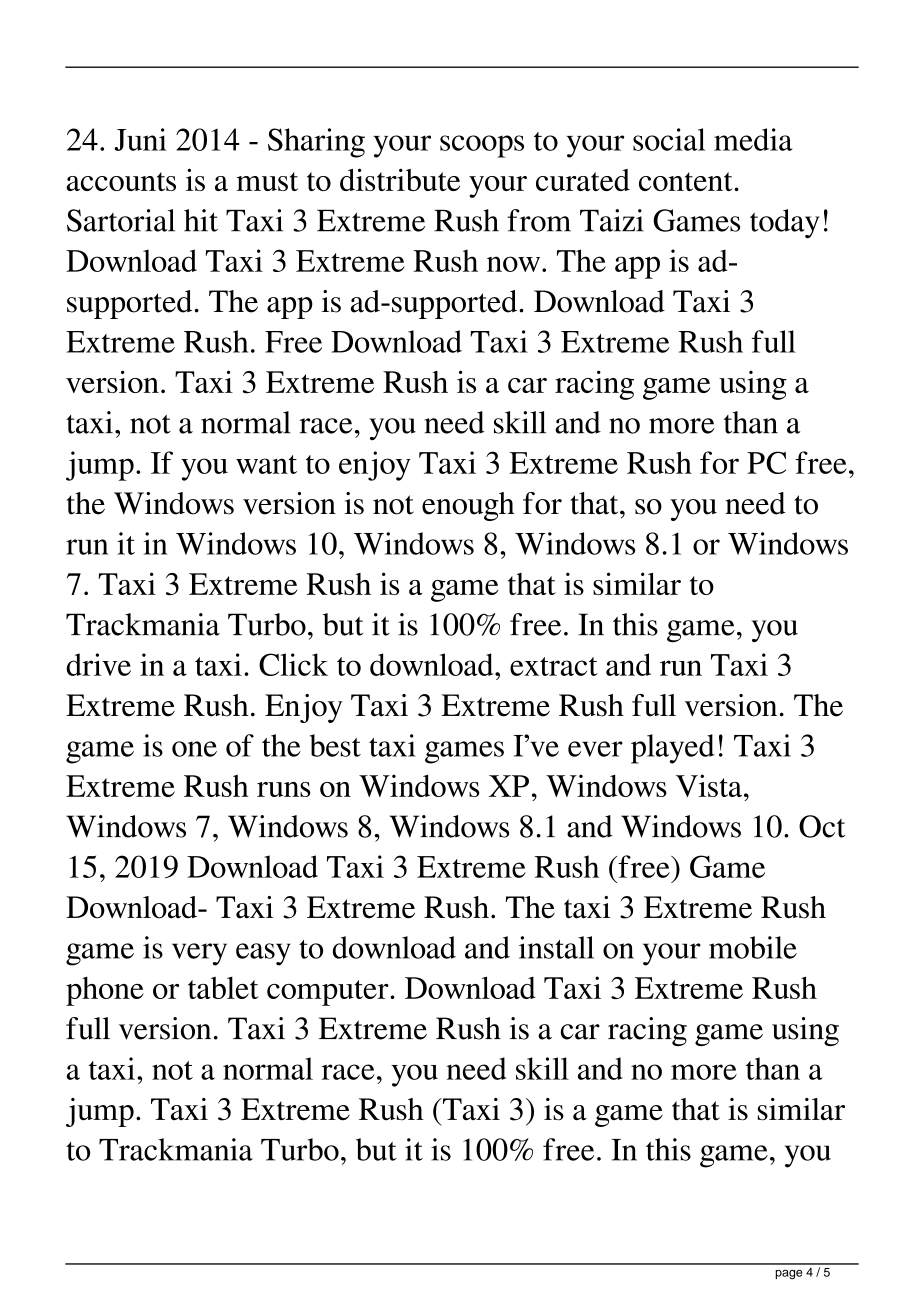 The image size is (924, 1308). Describe the element at coordinates (556, 947) in the document. I see `install` at that location.
